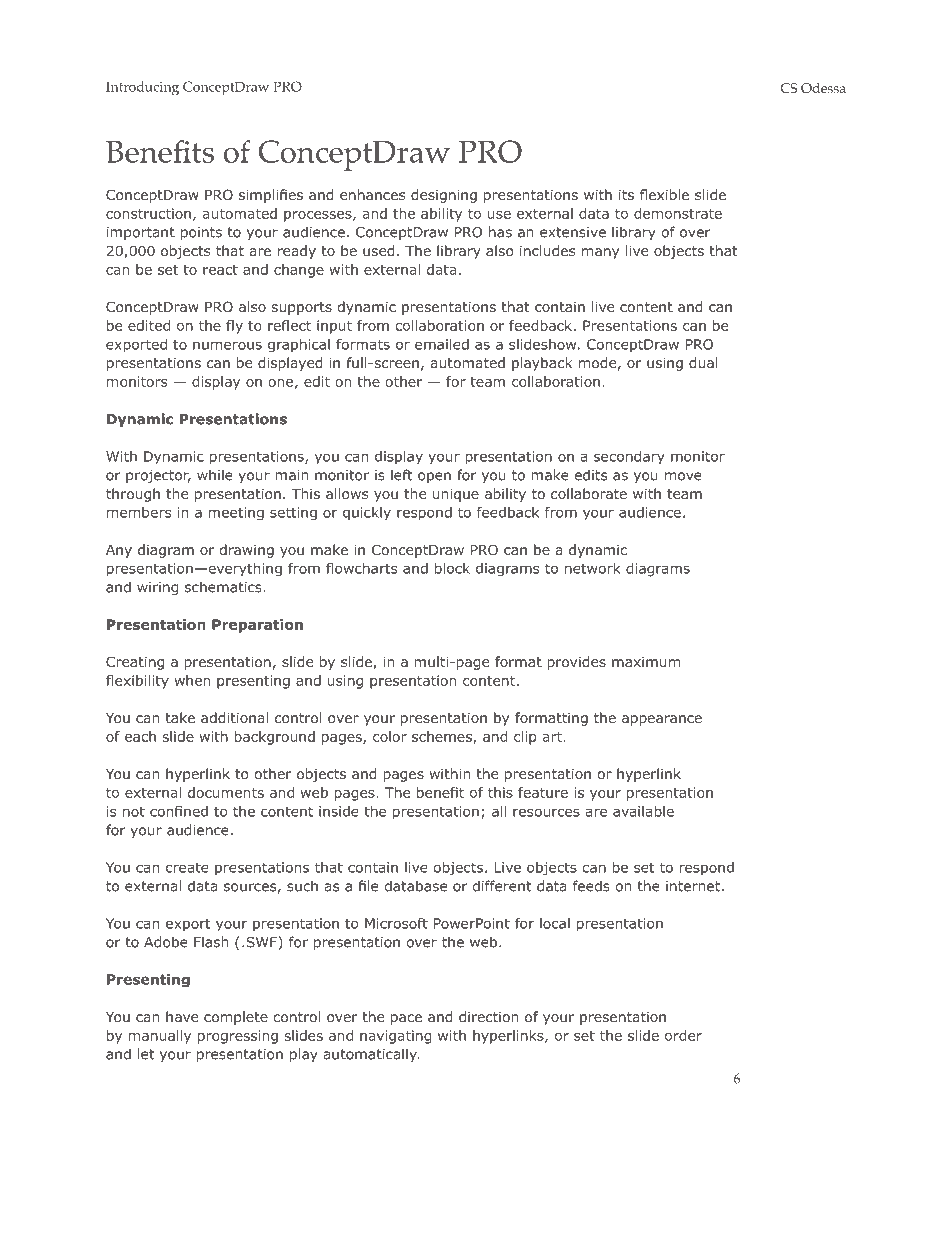 This screenshot has width=952, height=1233. Describe the element at coordinates (543, 792) in the screenshot. I see `feature` at that location.
